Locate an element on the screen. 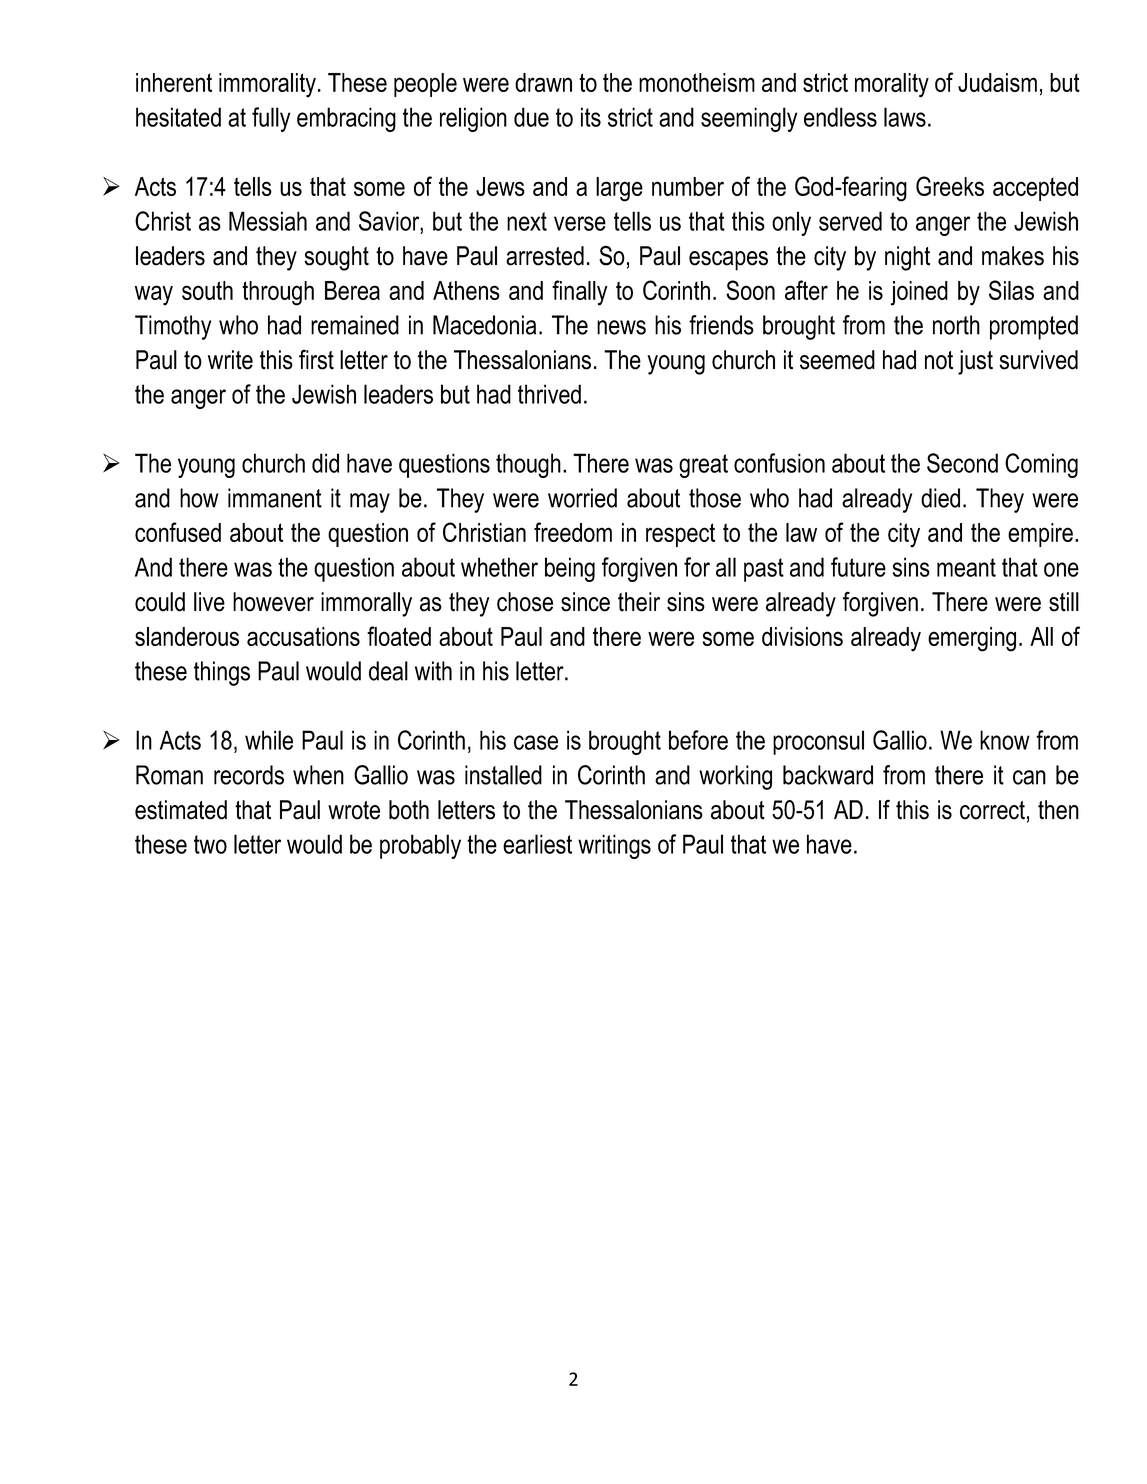  news is located at coordinates (621, 327).
